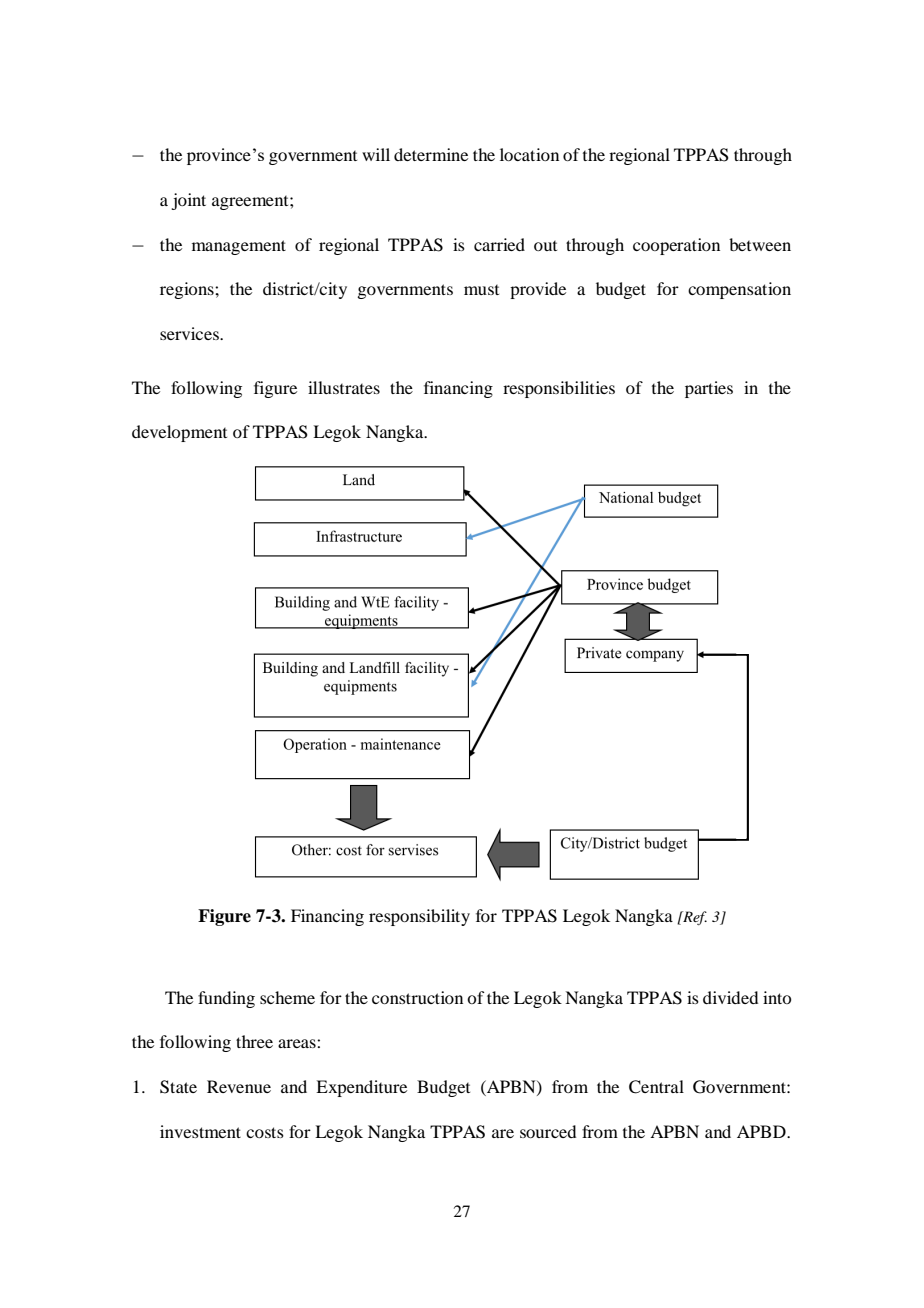  What do you see at coordinates (431, 154) in the document?
I see `determine` at bounding box center [431, 154].
